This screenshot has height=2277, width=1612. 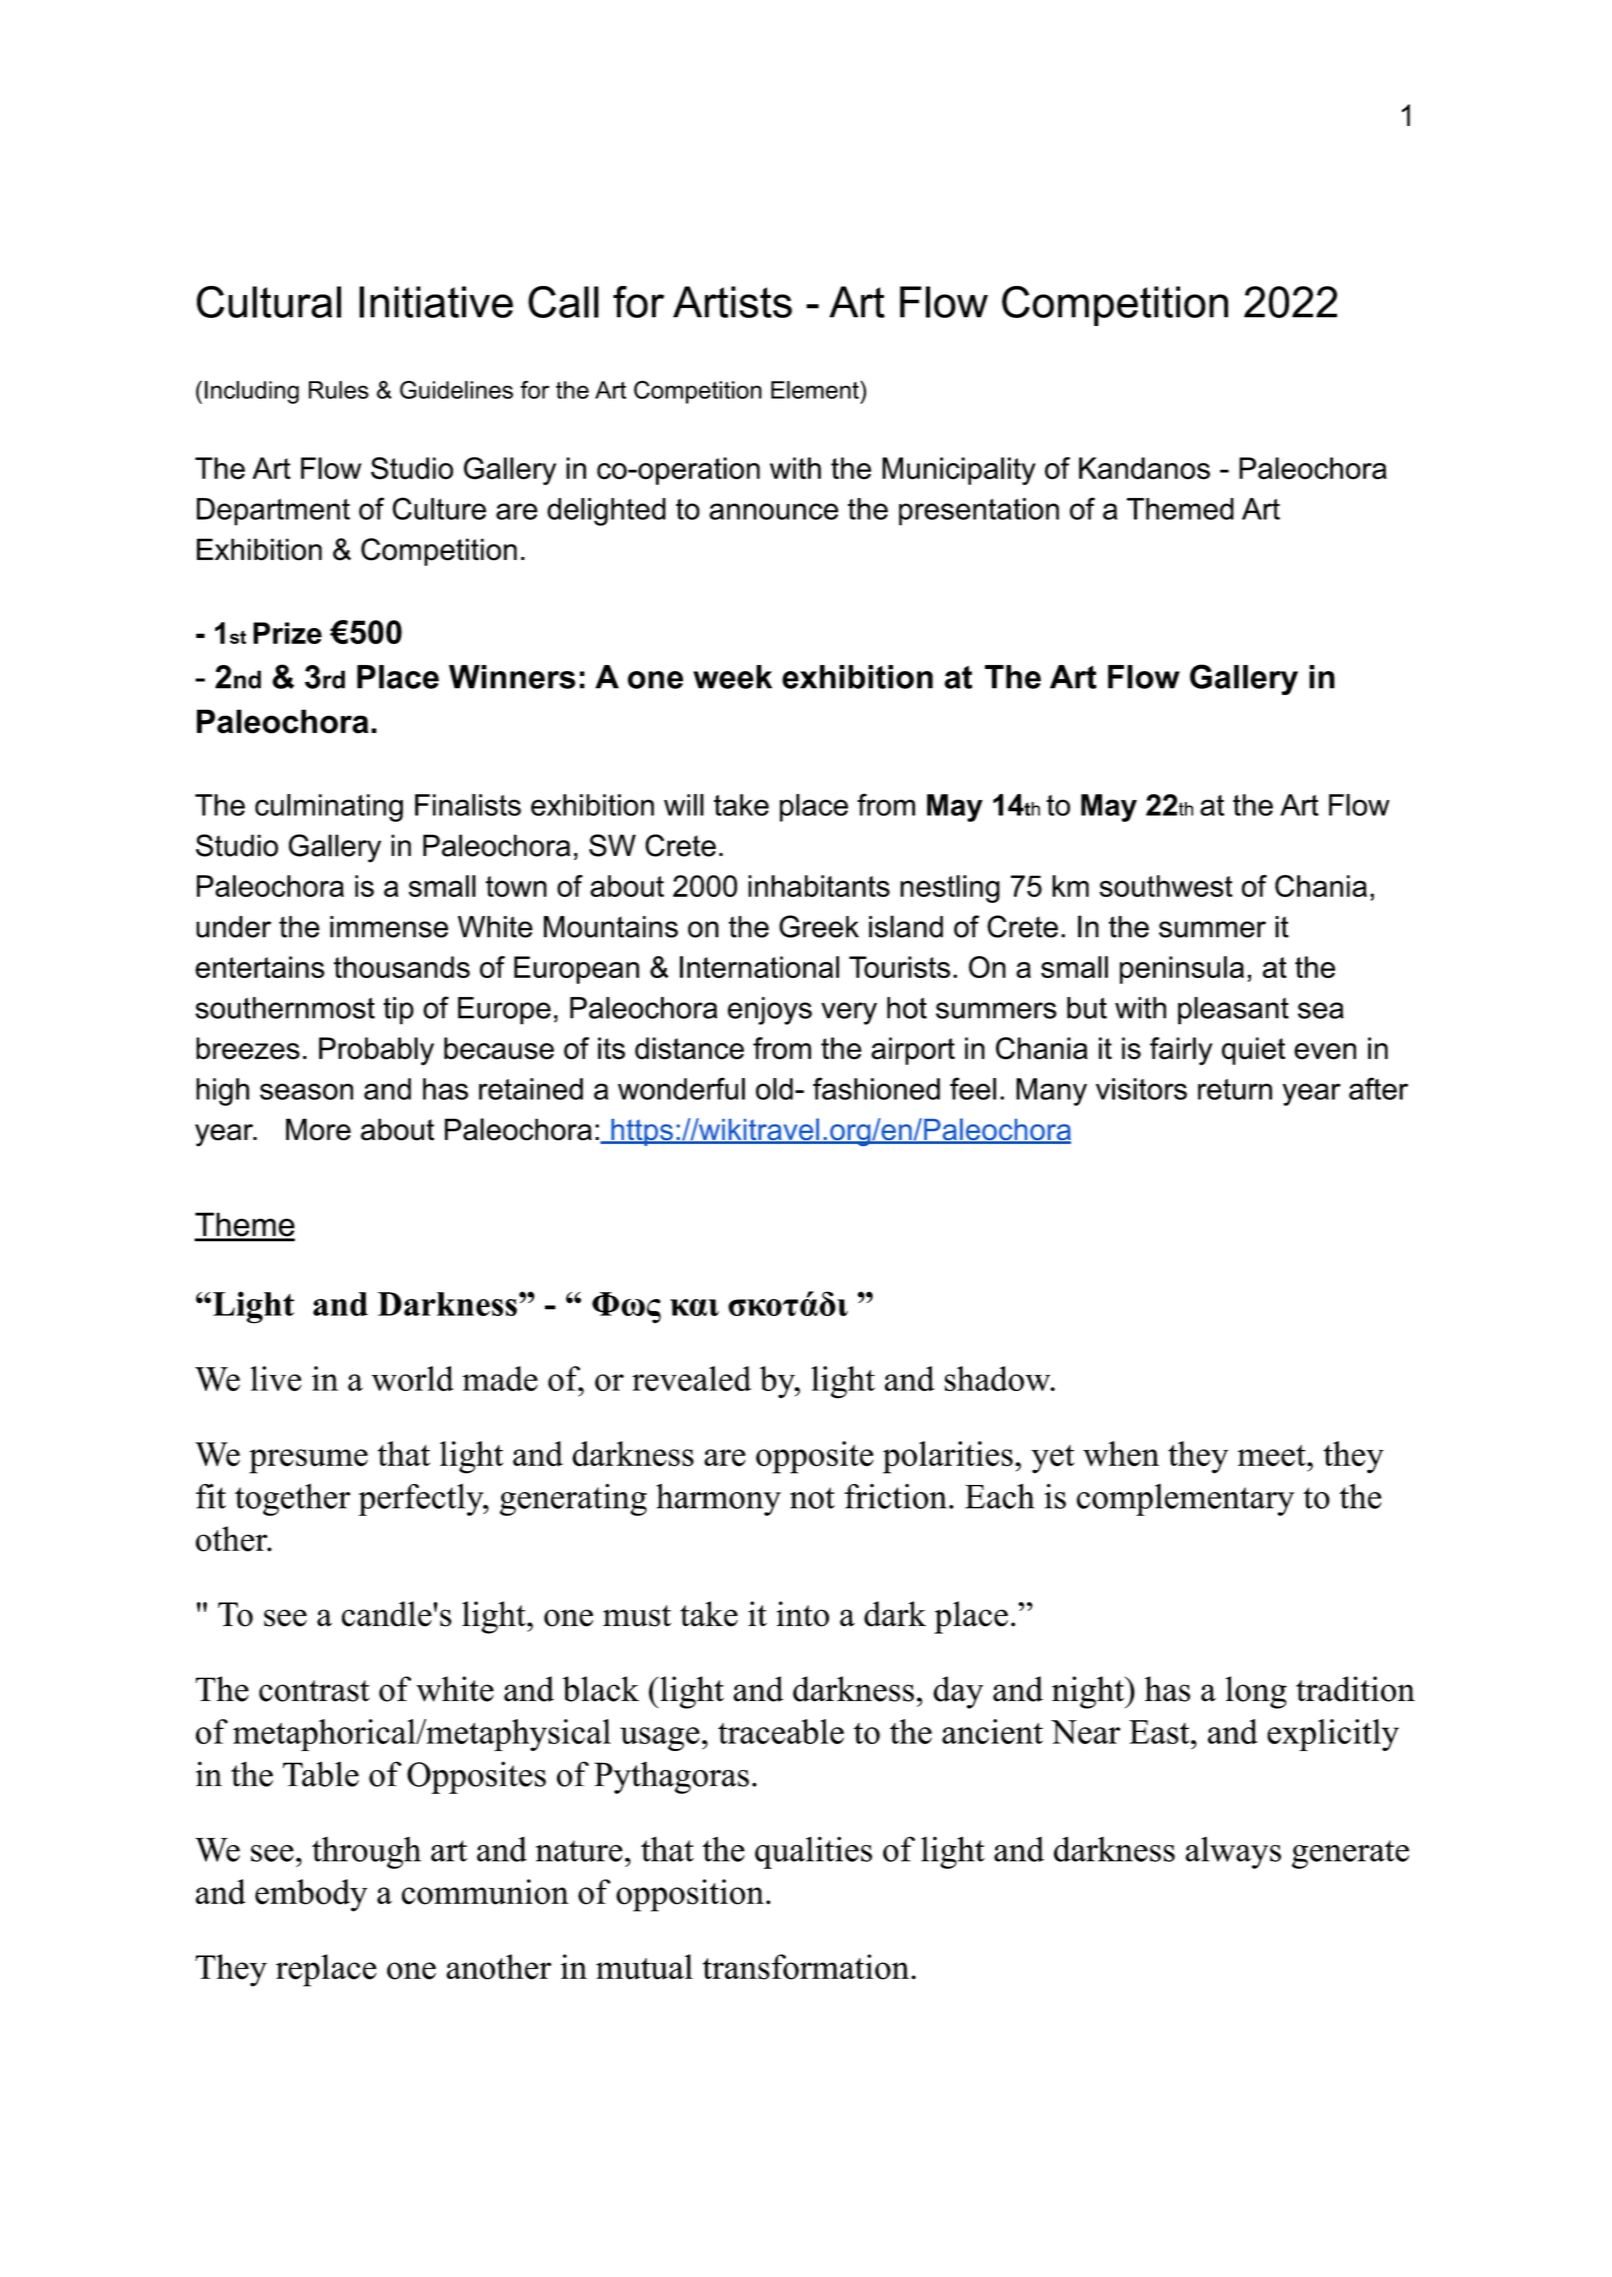 I want to click on wonderful, so click(x=681, y=1088).
